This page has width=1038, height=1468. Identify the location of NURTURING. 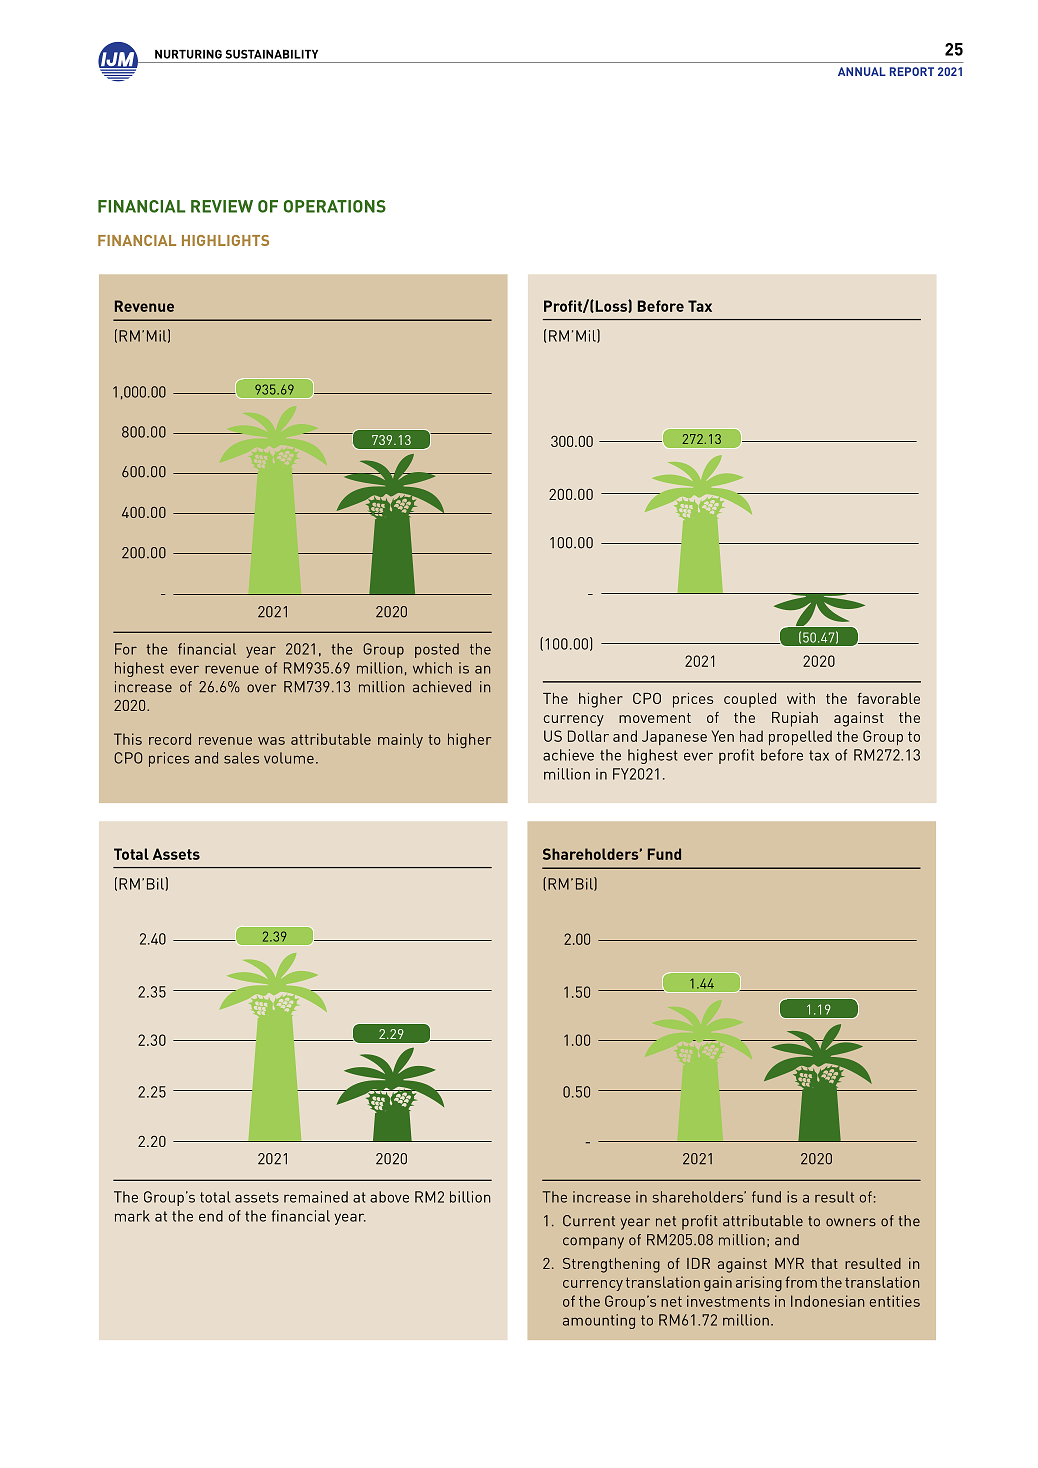
(188, 54).
